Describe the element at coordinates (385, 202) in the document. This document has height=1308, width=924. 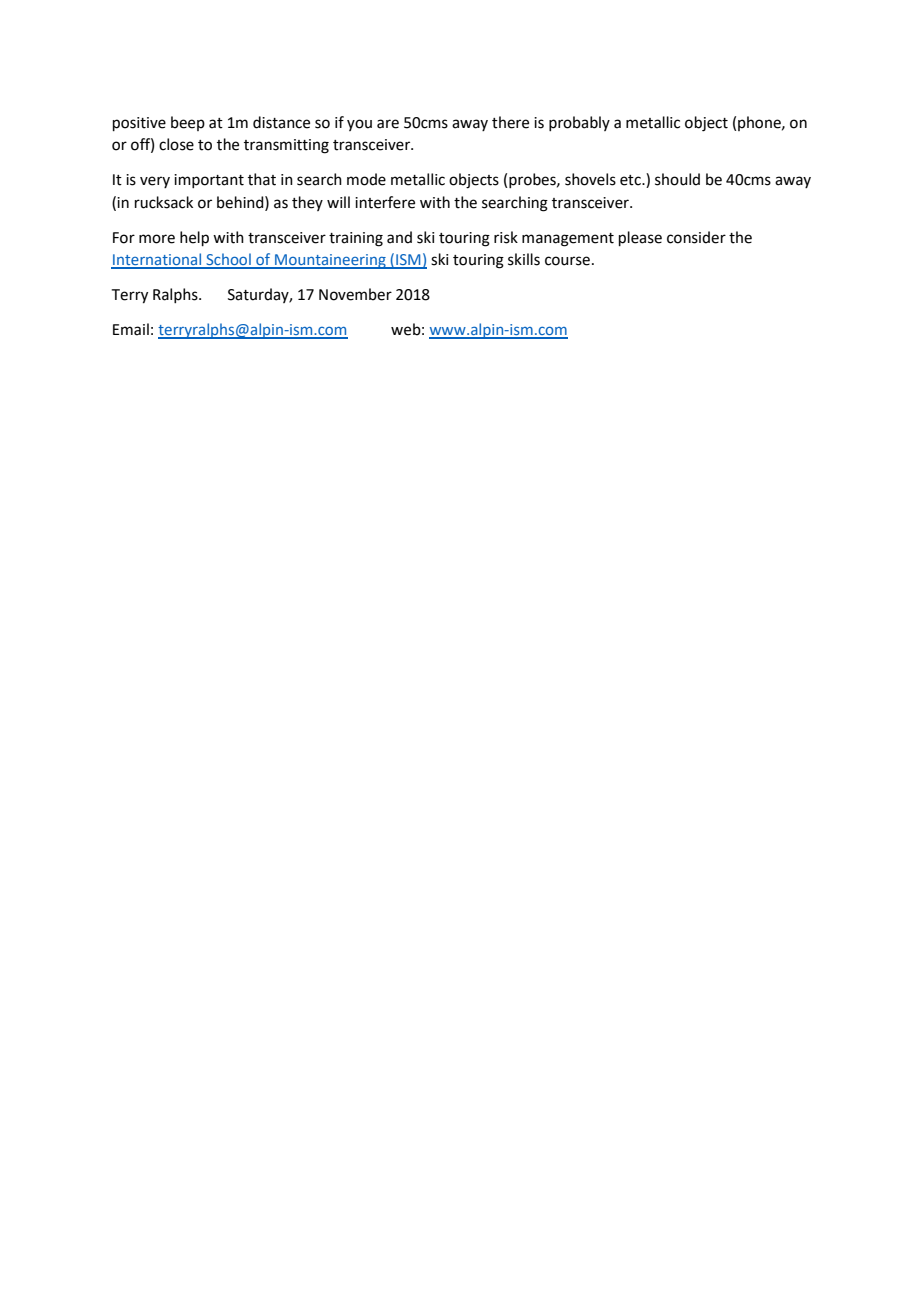
I see `interfere` at that location.
